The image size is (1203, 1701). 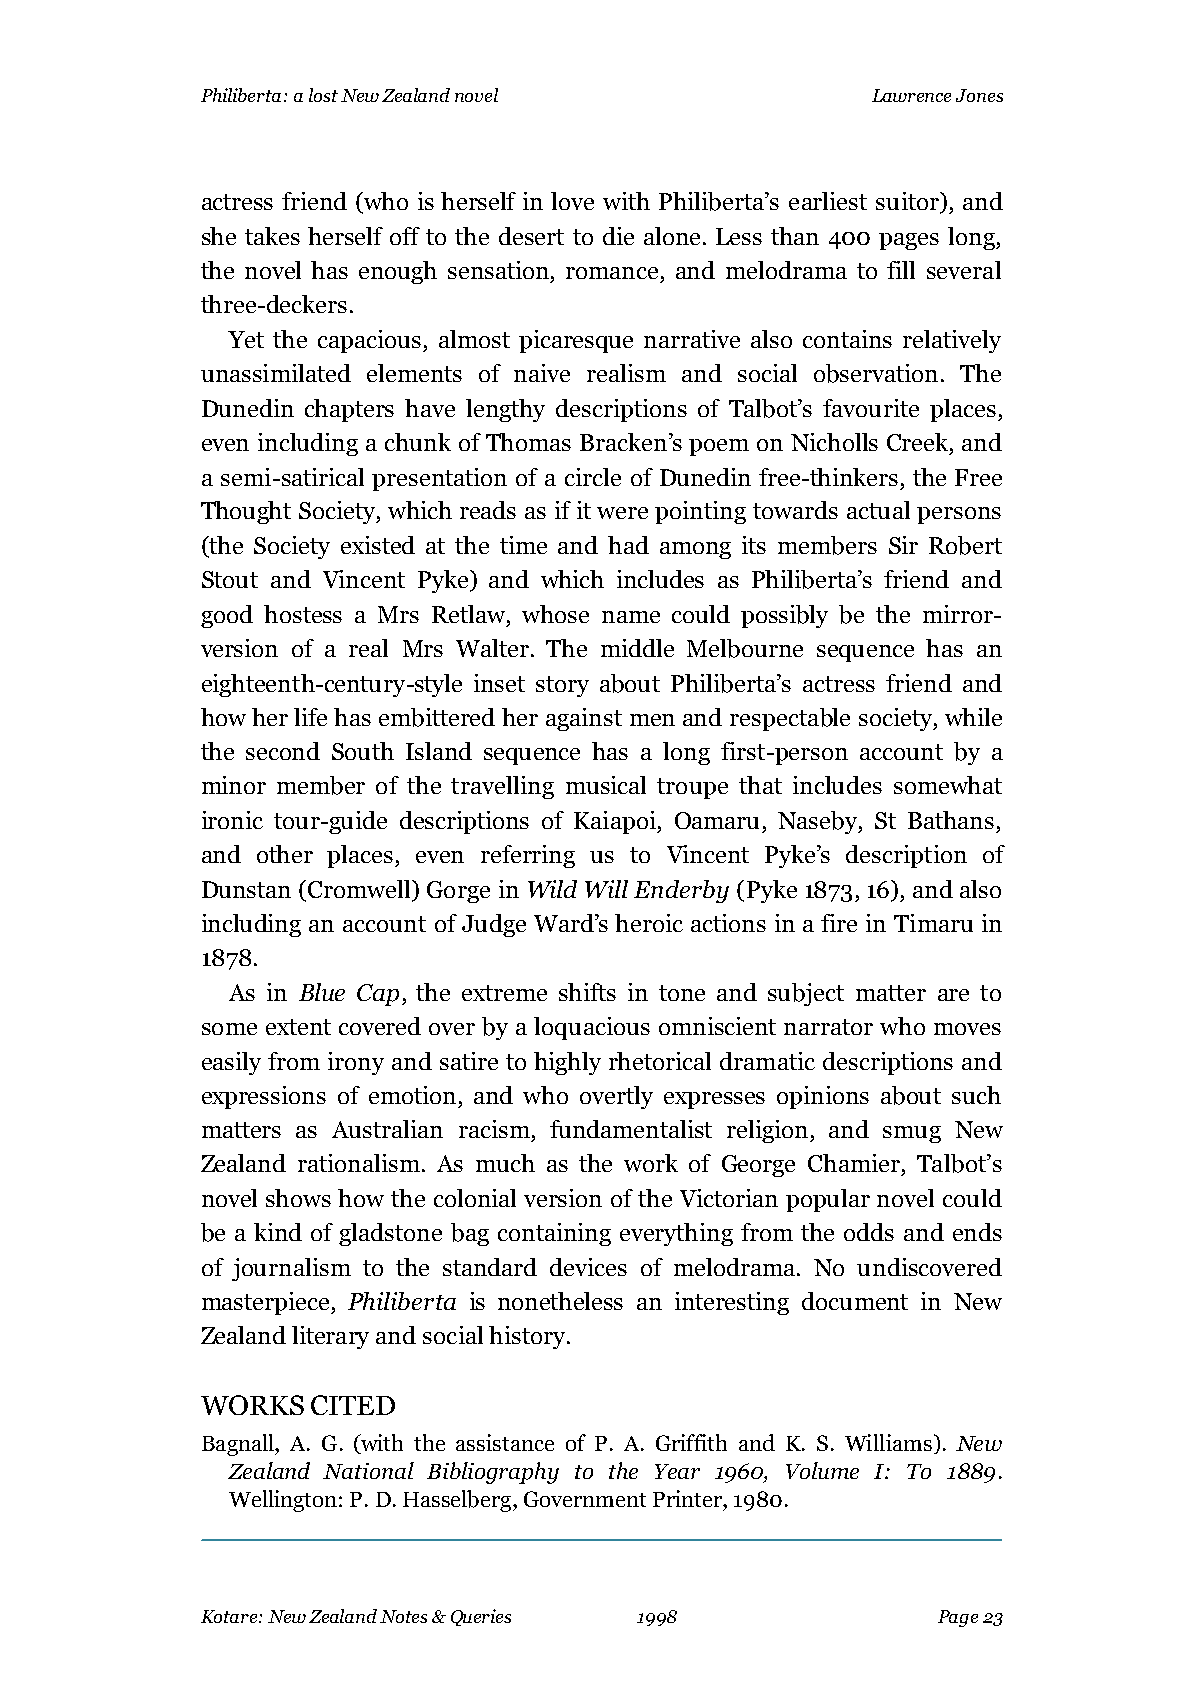 I want to click on love, so click(x=572, y=201).
